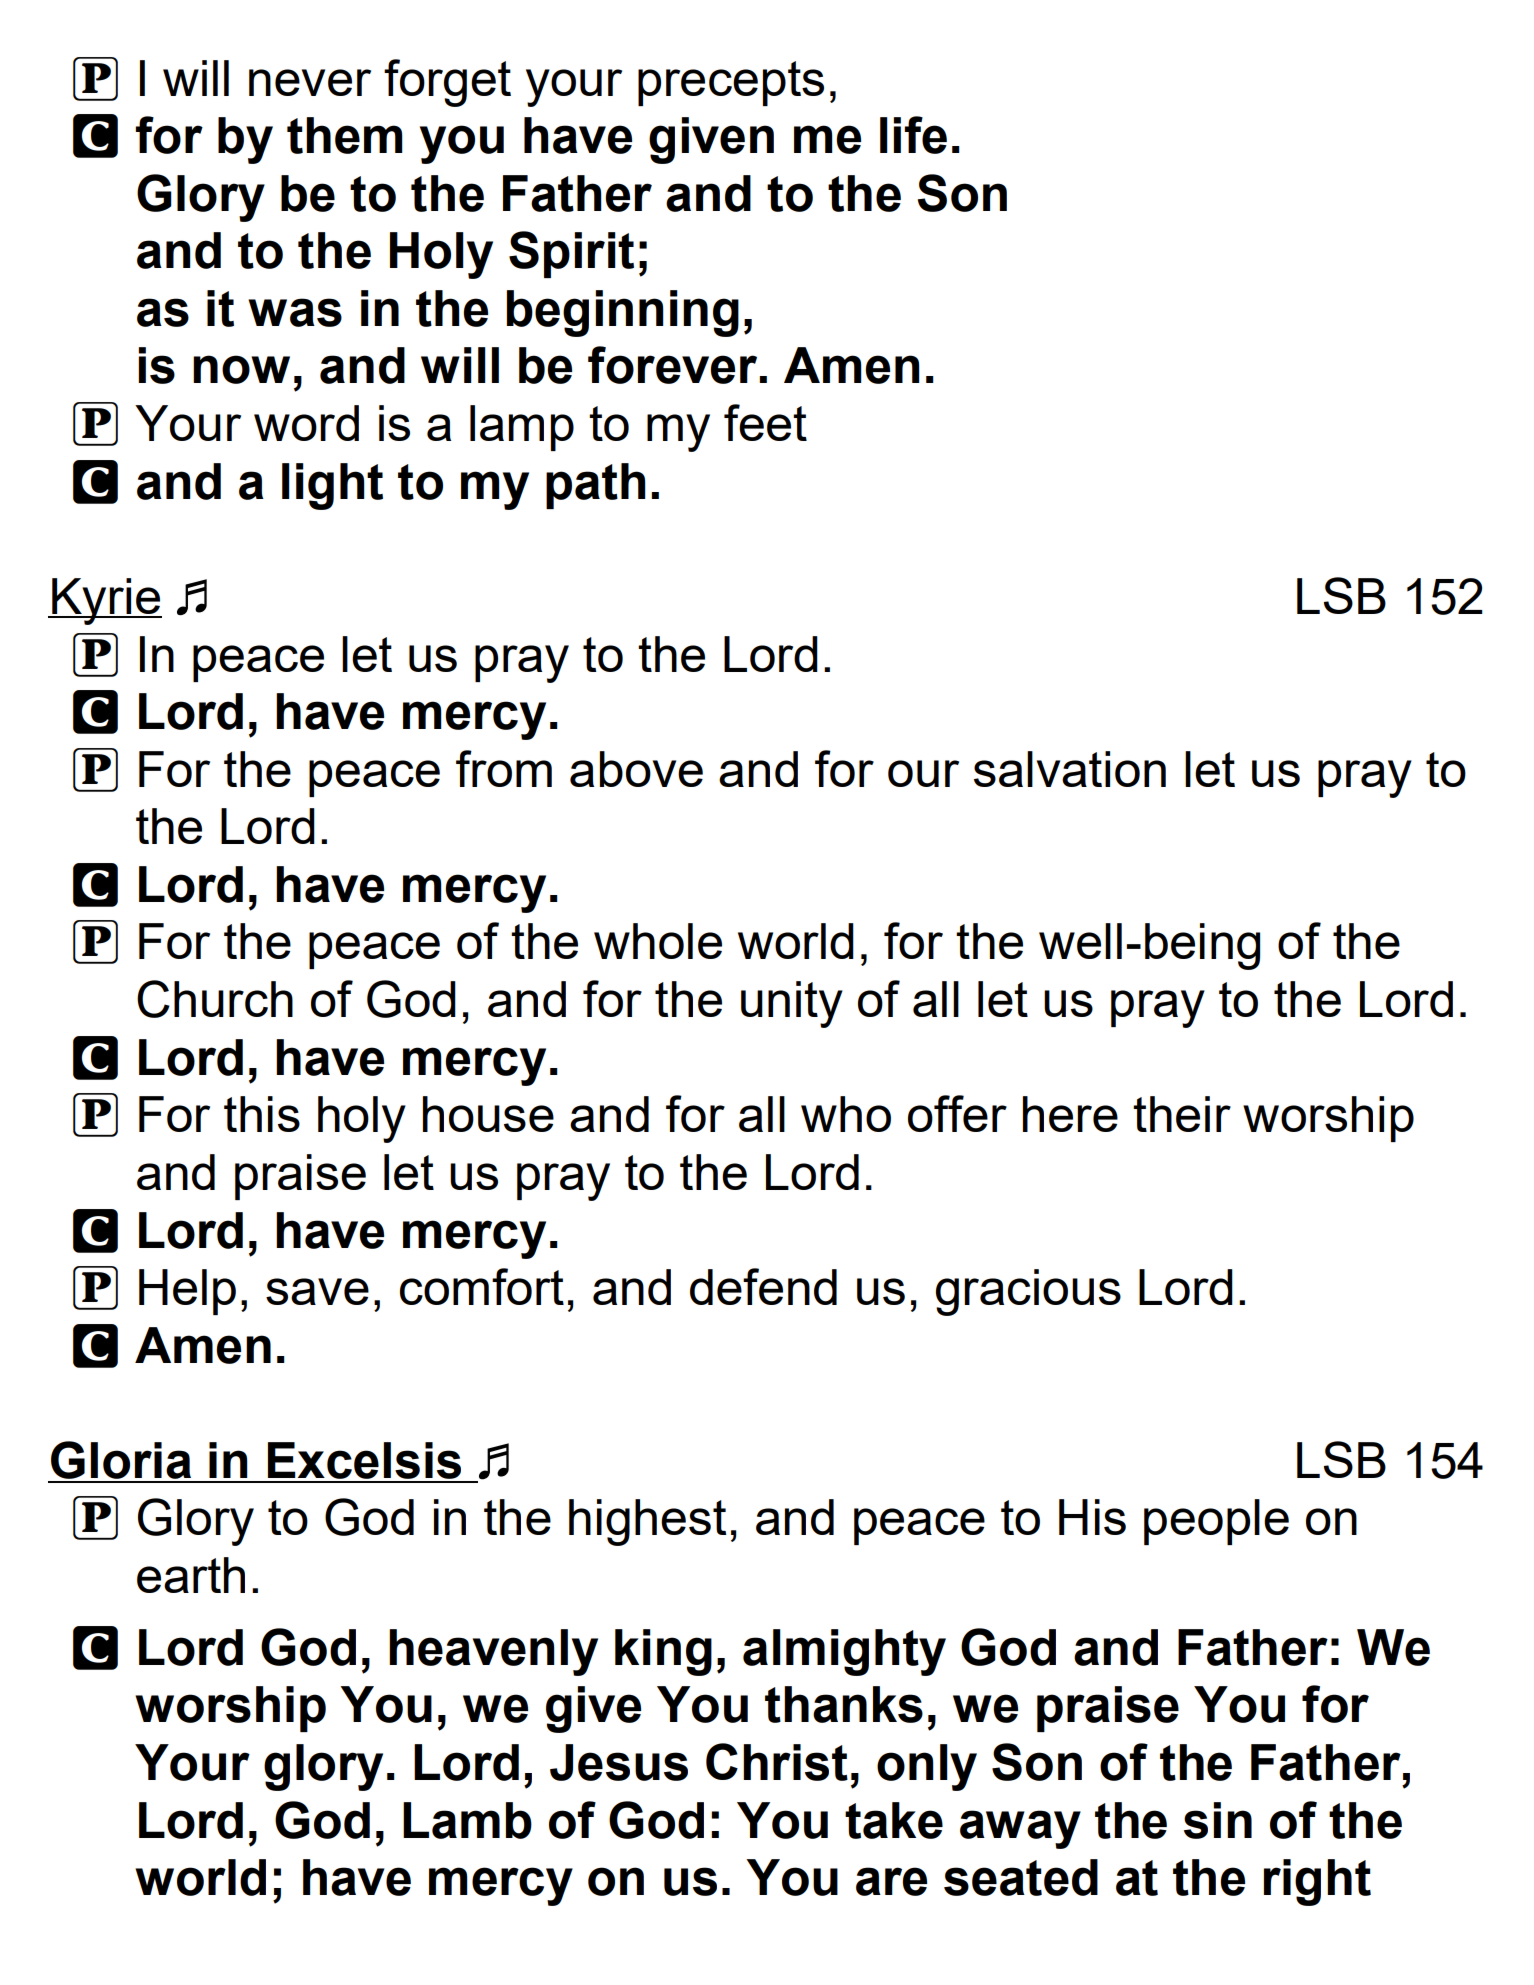  I want to click on earth, so click(191, 1575).
